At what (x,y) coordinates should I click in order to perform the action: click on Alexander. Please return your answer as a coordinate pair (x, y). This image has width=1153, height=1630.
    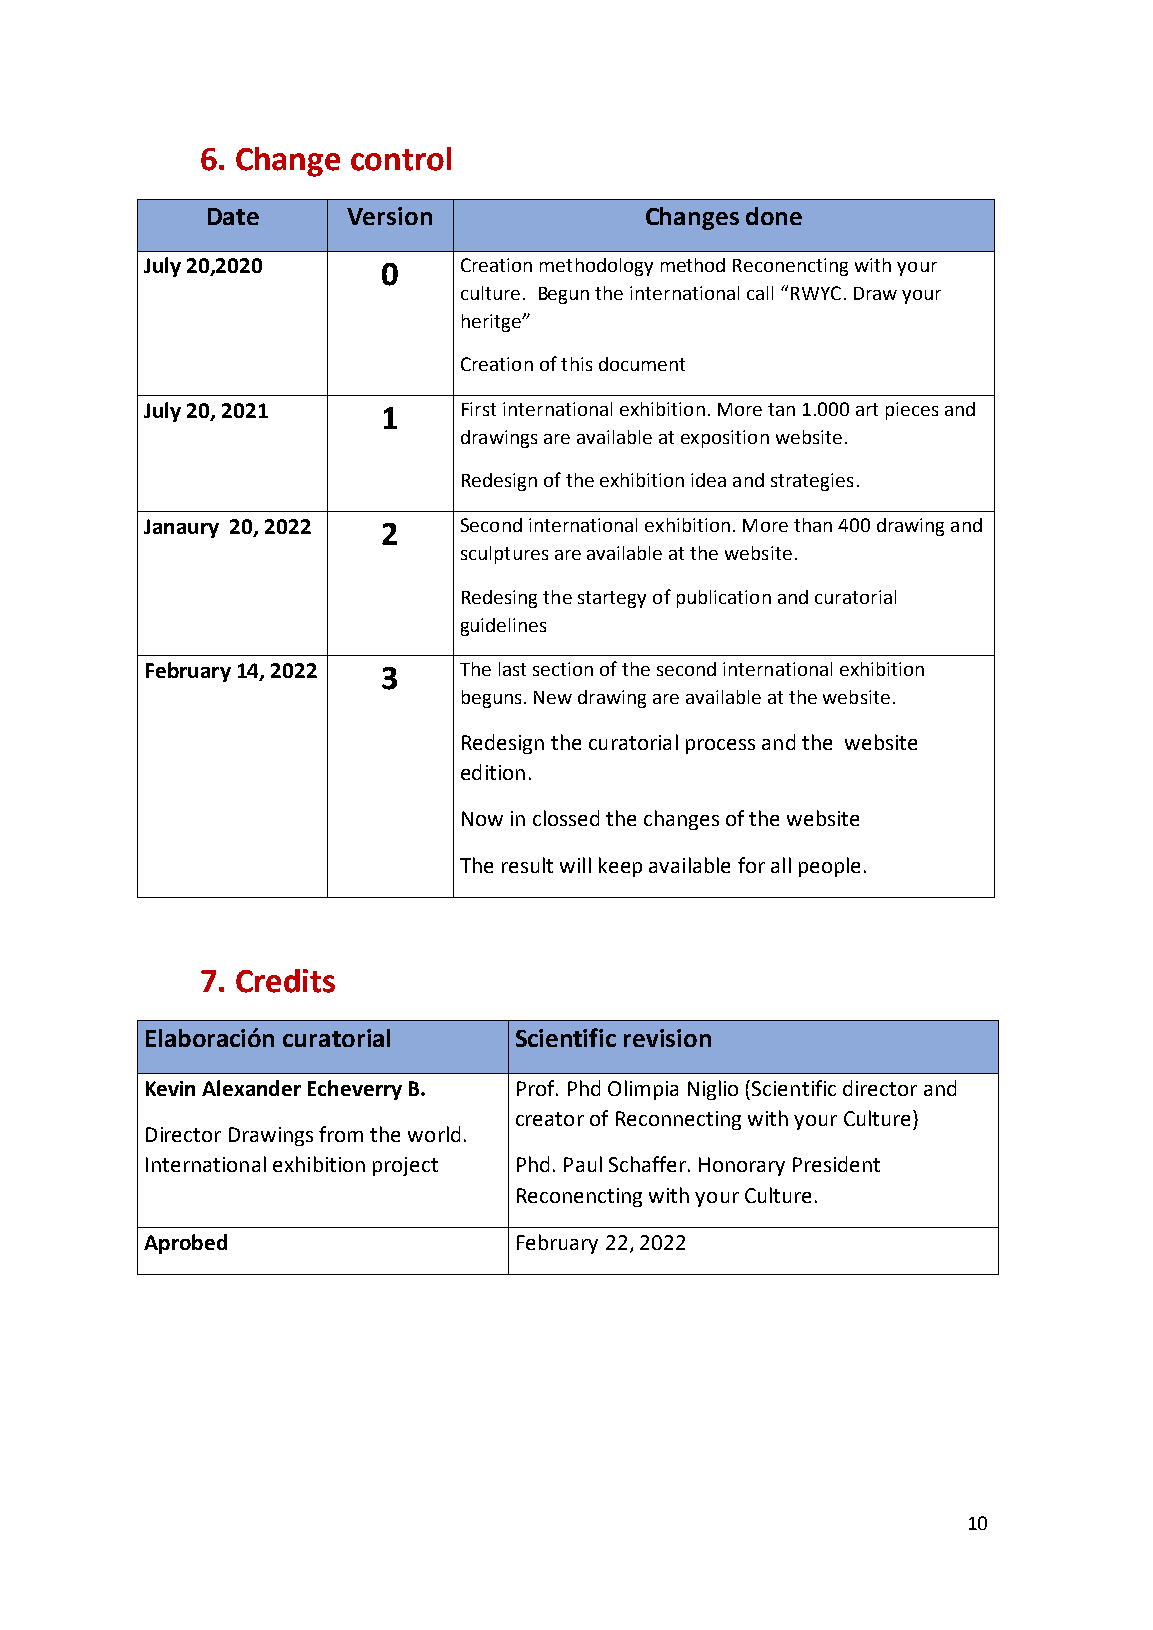
    Looking at the image, I should click on (251, 1088).
